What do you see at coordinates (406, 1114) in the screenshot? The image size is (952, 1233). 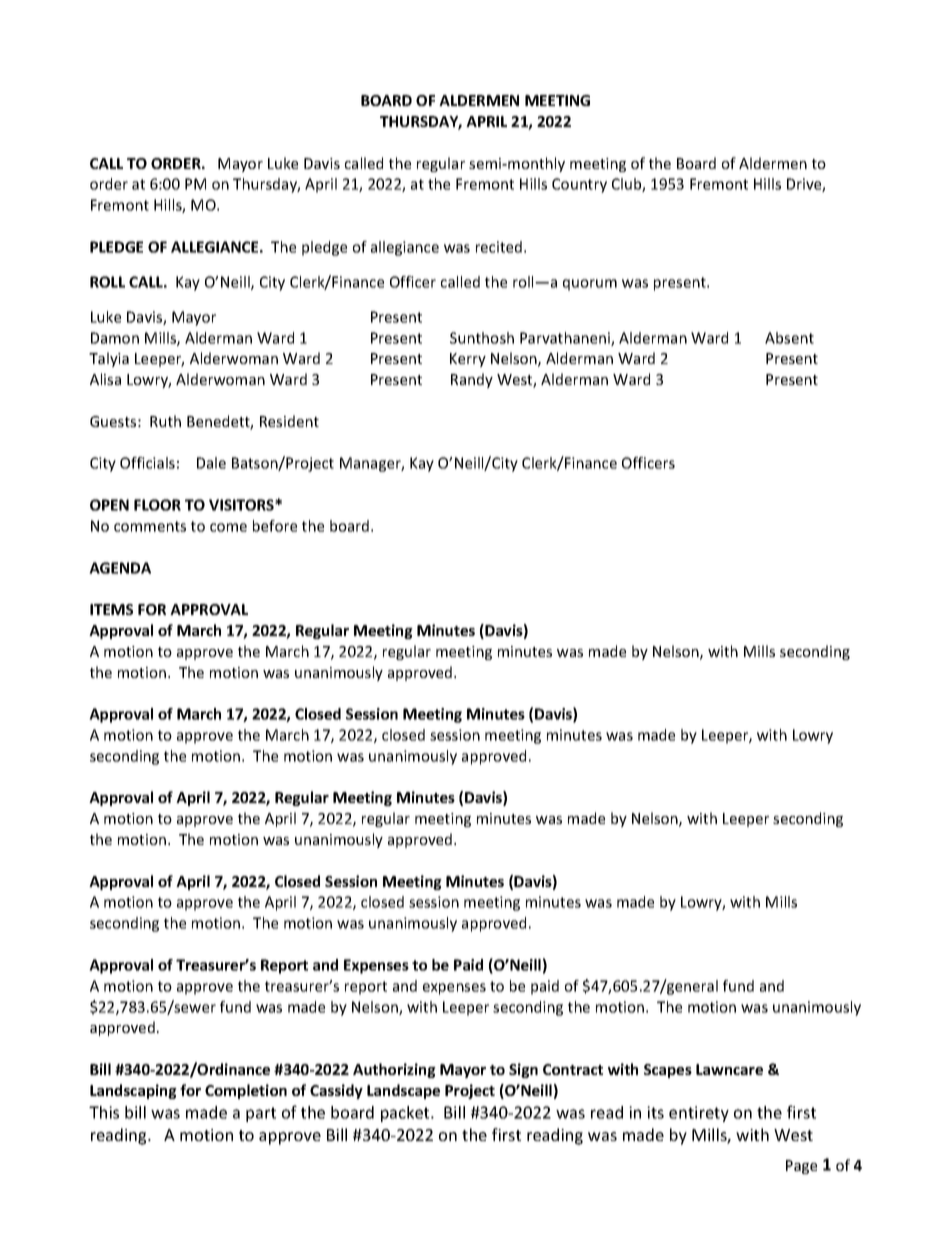 I see `packet` at bounding box center [406, 1114].
